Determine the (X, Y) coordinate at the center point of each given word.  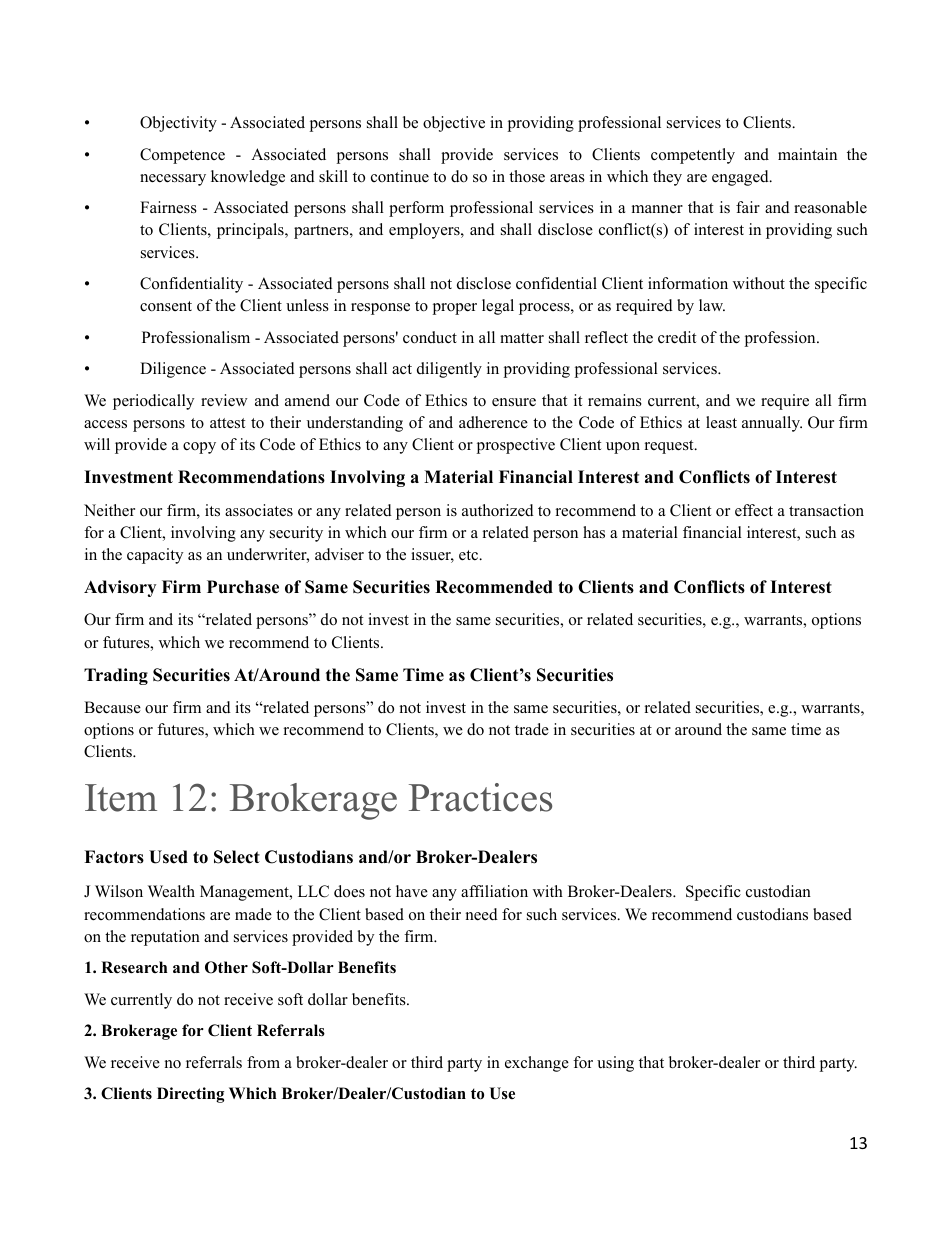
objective (454, 124)
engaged (741, 178)
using (615, 1064)
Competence (182, 156)
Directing (190, 1095)
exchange (537, 1064)
